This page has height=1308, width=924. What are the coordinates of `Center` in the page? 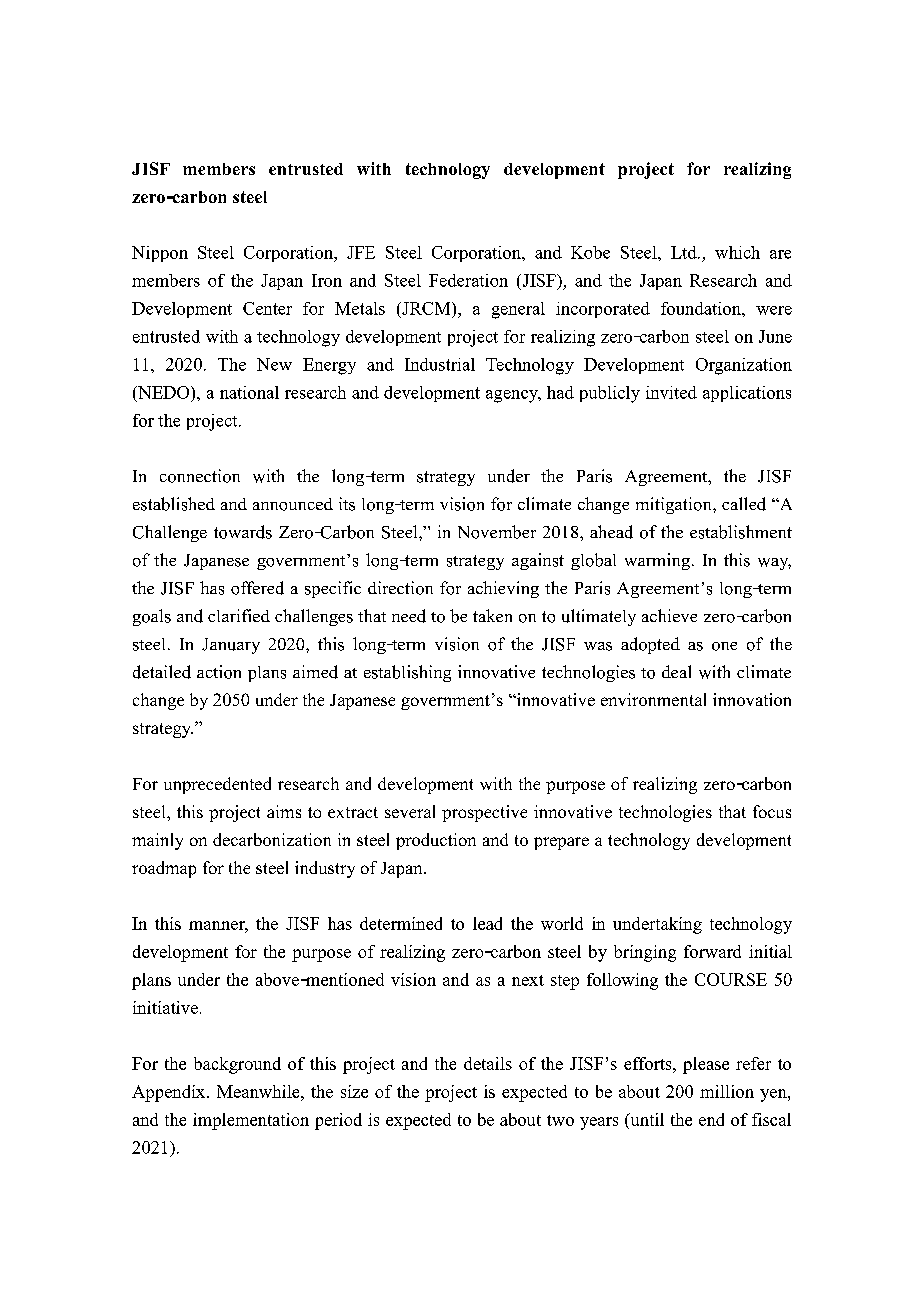 It's located at (267, 308).
